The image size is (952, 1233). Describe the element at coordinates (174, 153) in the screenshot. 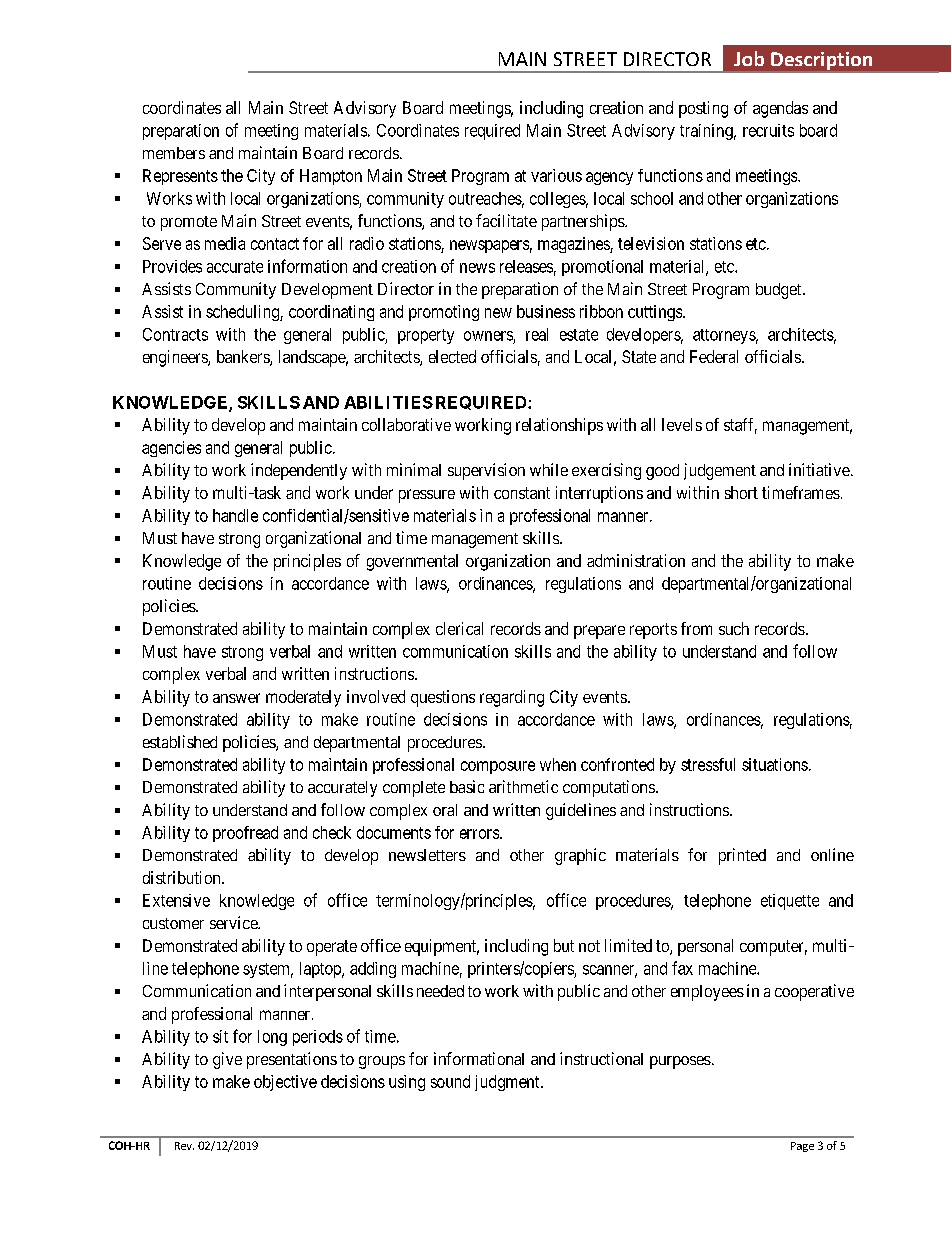

I see `members` at that location.
